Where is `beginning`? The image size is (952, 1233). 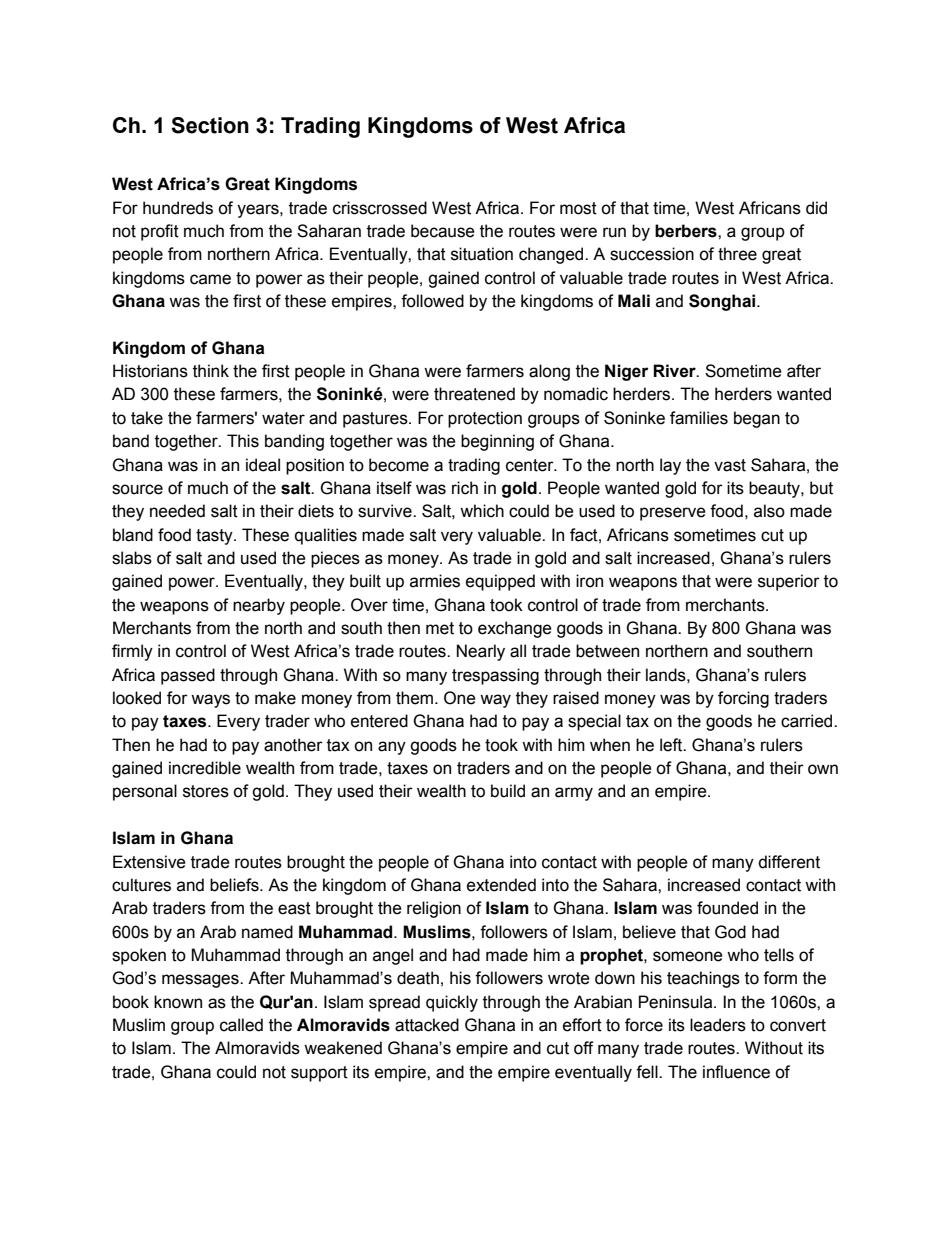
beginning is located at coordinates (497, 442).
